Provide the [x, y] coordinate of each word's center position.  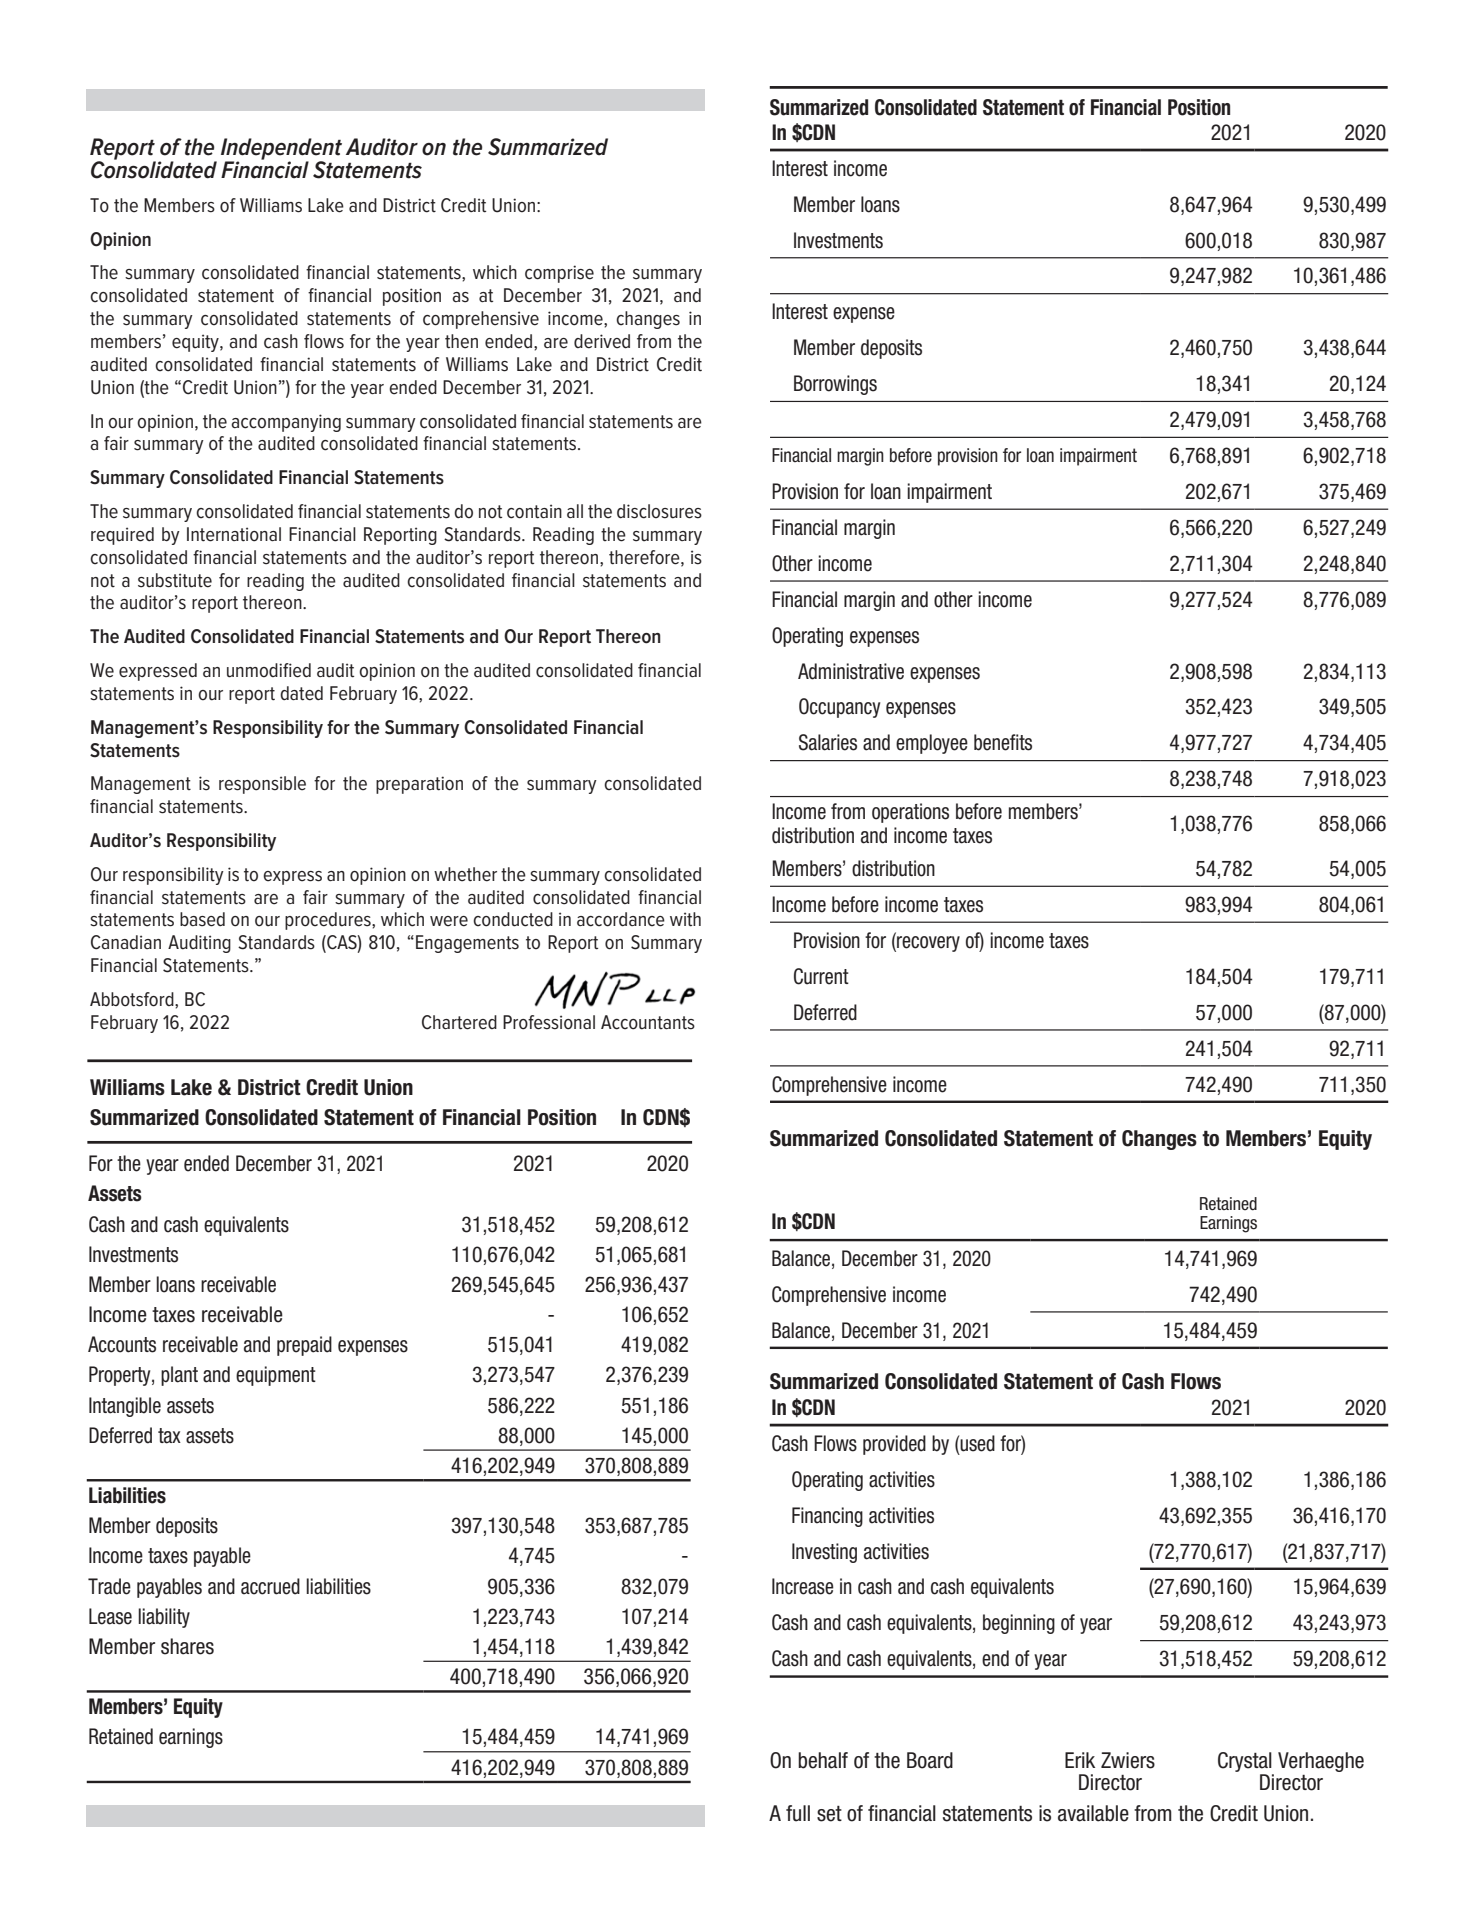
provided [894, 1445]
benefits [1003, 742]
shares [187, 1646]
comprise [559, 274]
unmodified [269, 670]
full [798, 1813]
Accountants [648, 1022]
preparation [419, 785]
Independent [281, 150]
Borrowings [835, 385]
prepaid [304, 1346]
